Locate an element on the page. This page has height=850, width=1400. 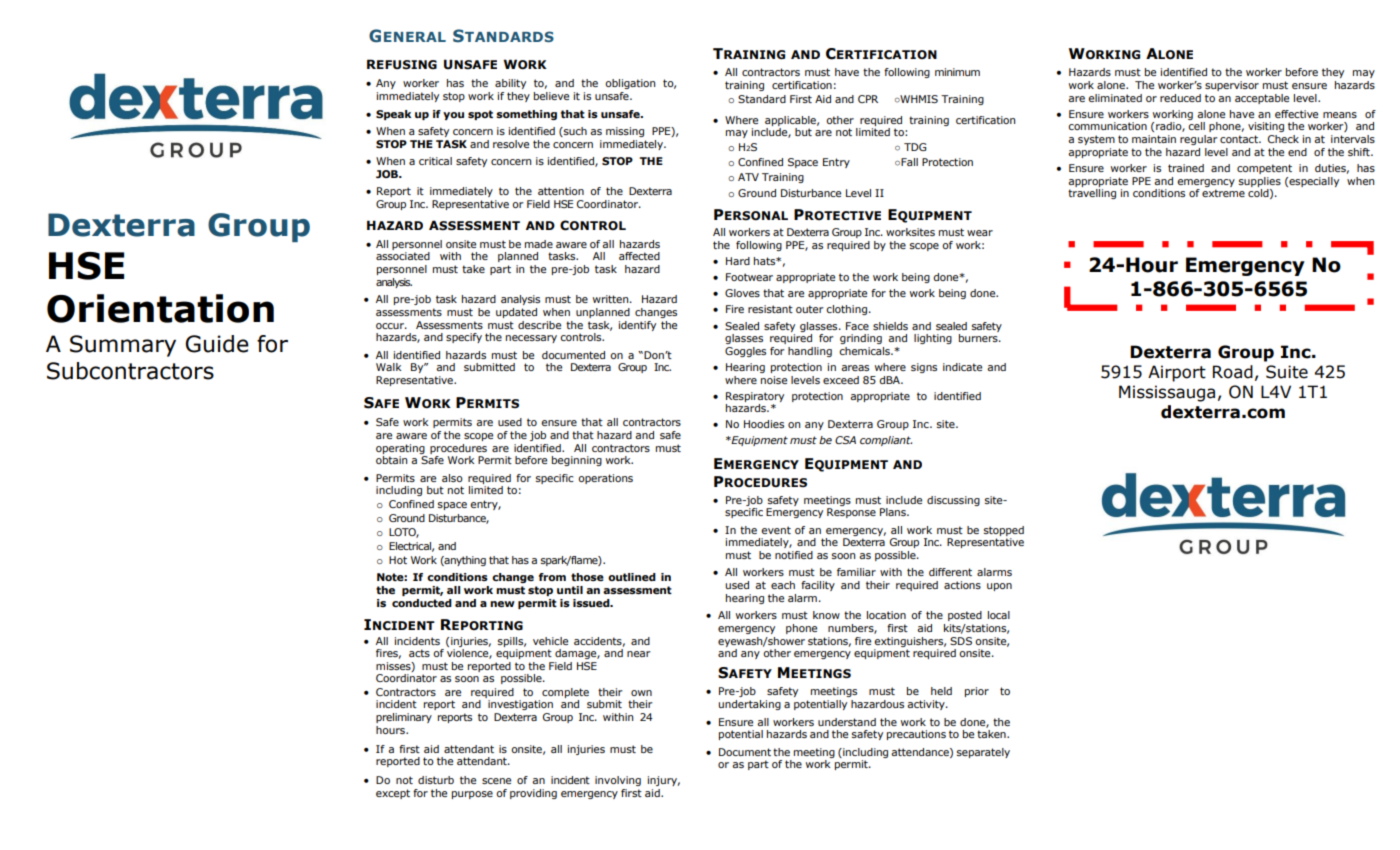
involving is located at coordinates (618, 781).
